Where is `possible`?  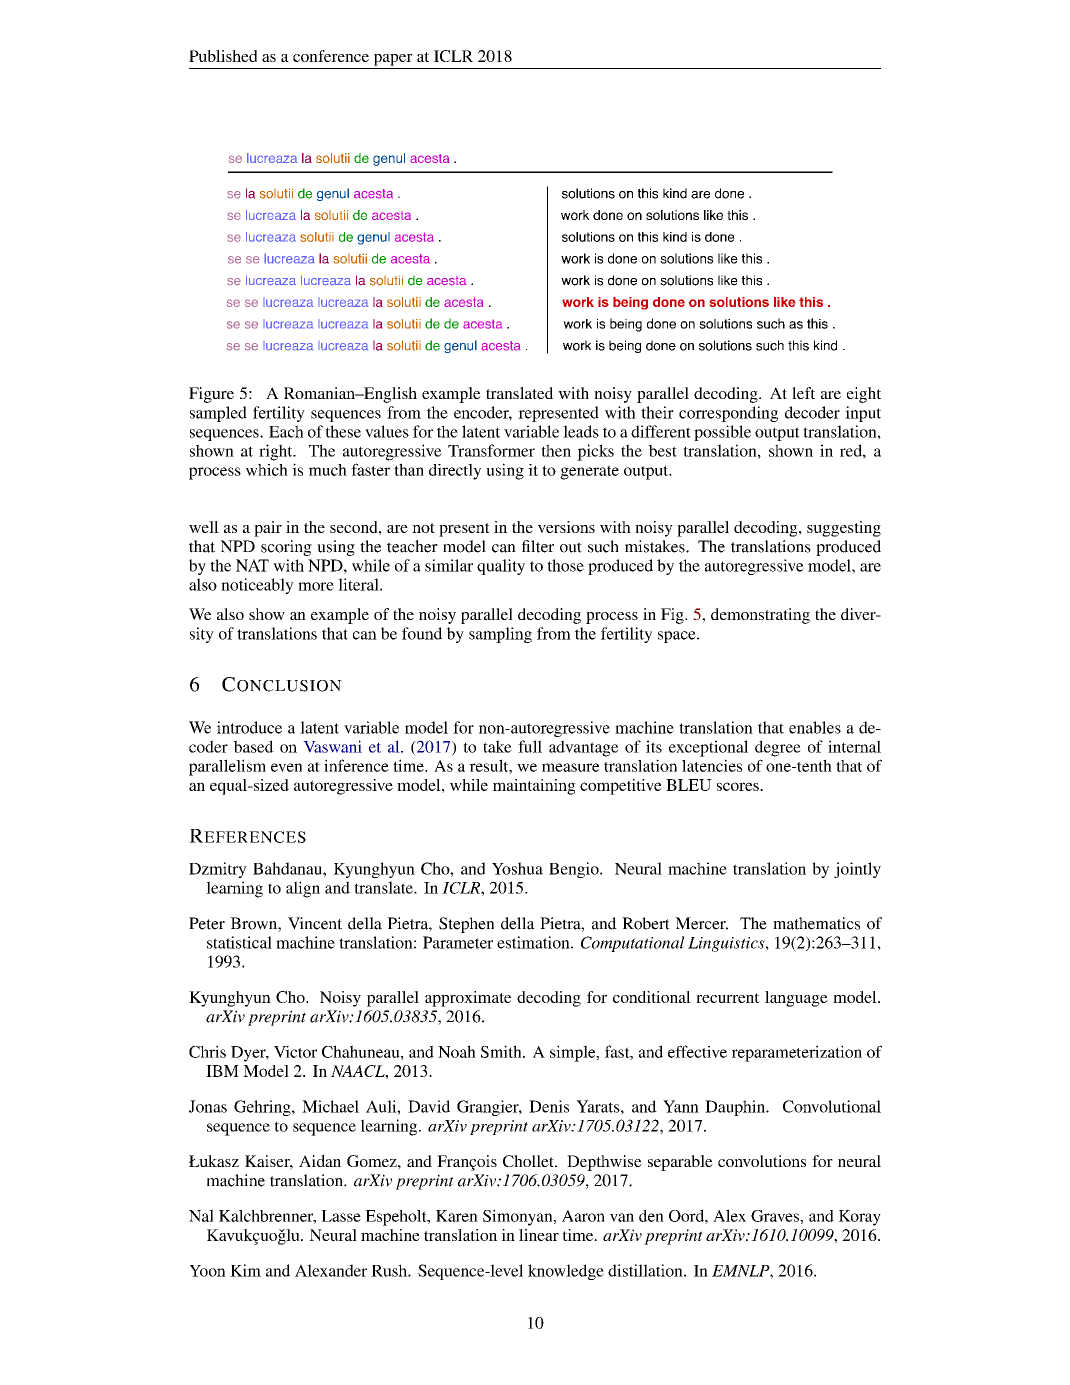 possible is located at coordinates (722, 433).
